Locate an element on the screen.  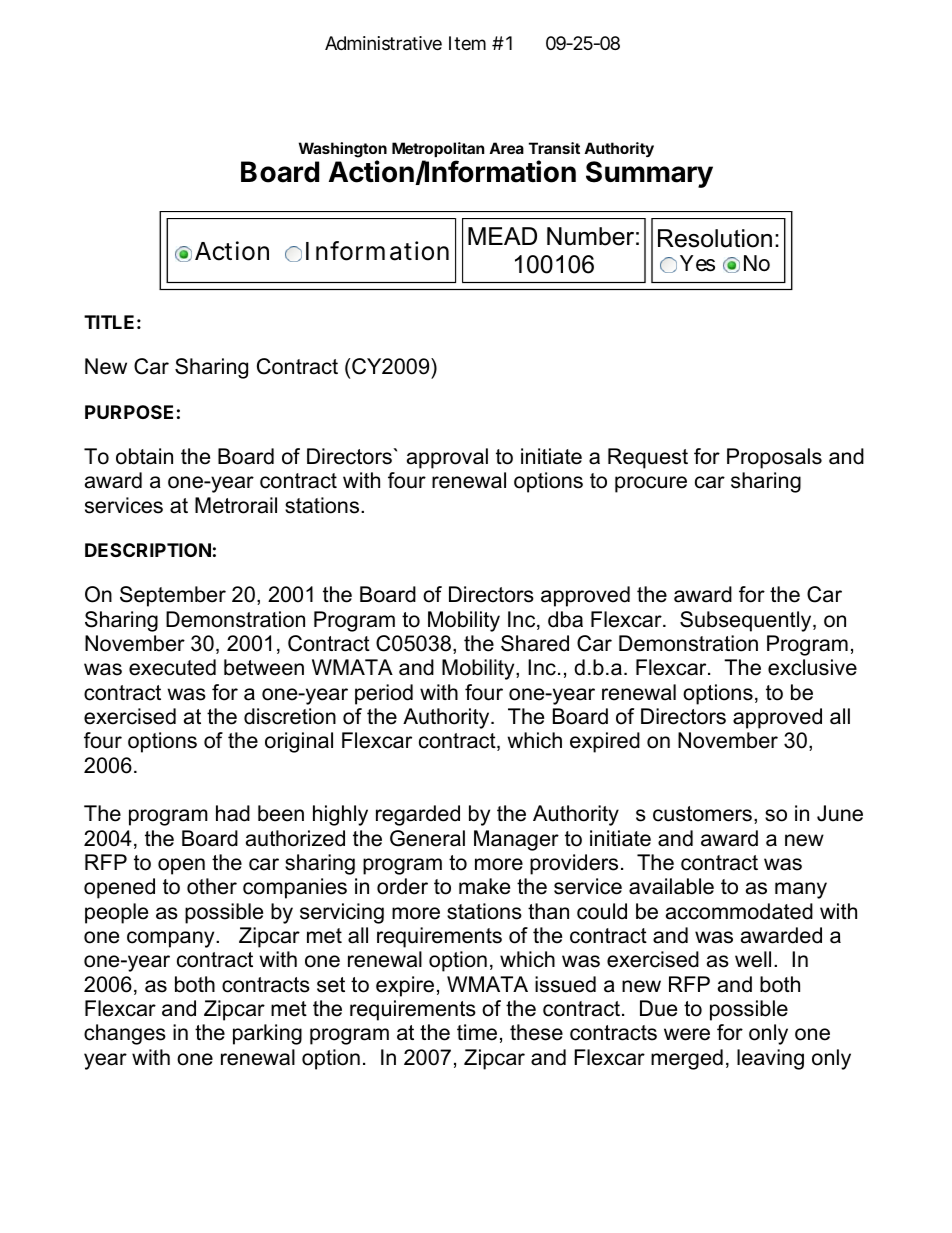
Resolution is located at coordinates (715, 238).
